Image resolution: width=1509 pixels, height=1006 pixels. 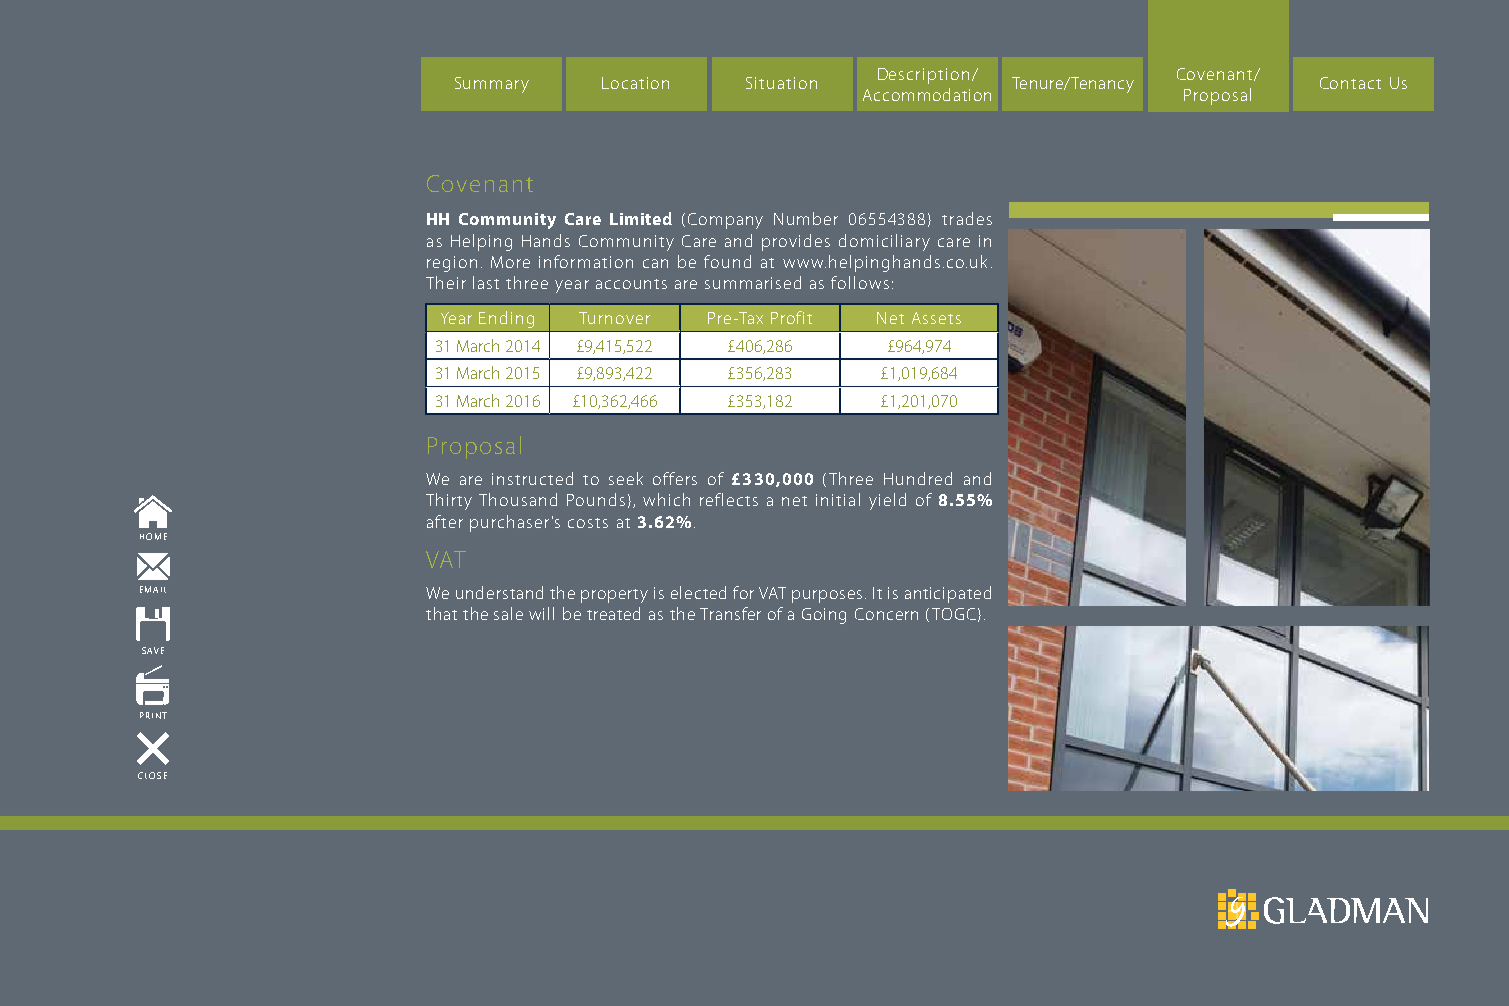 I want to click on reflects, so click(x=729, y=499).
